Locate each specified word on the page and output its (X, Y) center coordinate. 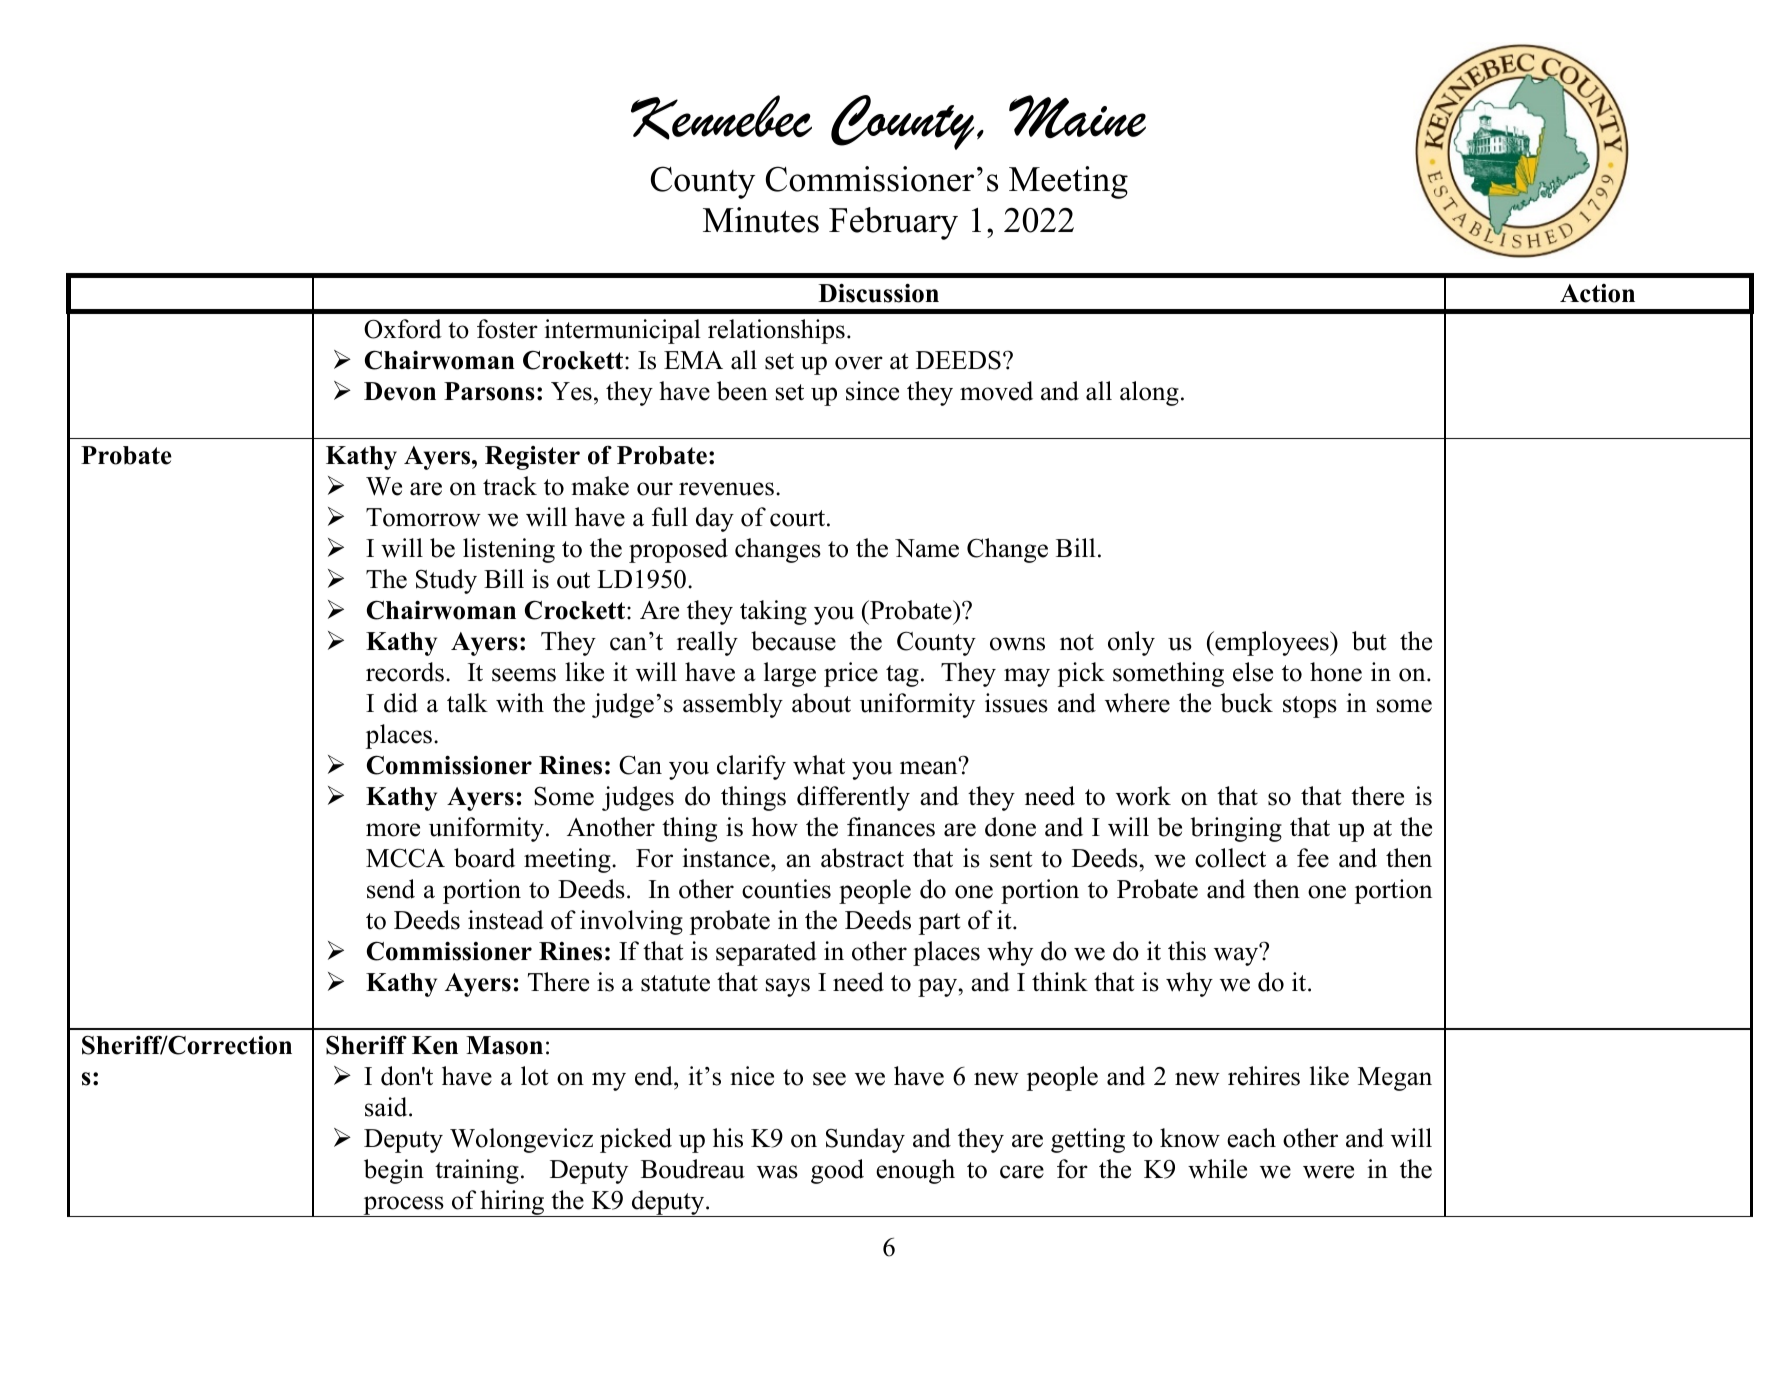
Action (1597, 293)
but (1369, 641)
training (477, 1171)
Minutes (761, 220)
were (1328, 1172)
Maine (1077, 116)
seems (524, 675)
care (1022, 1172)
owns (1017, 644)
